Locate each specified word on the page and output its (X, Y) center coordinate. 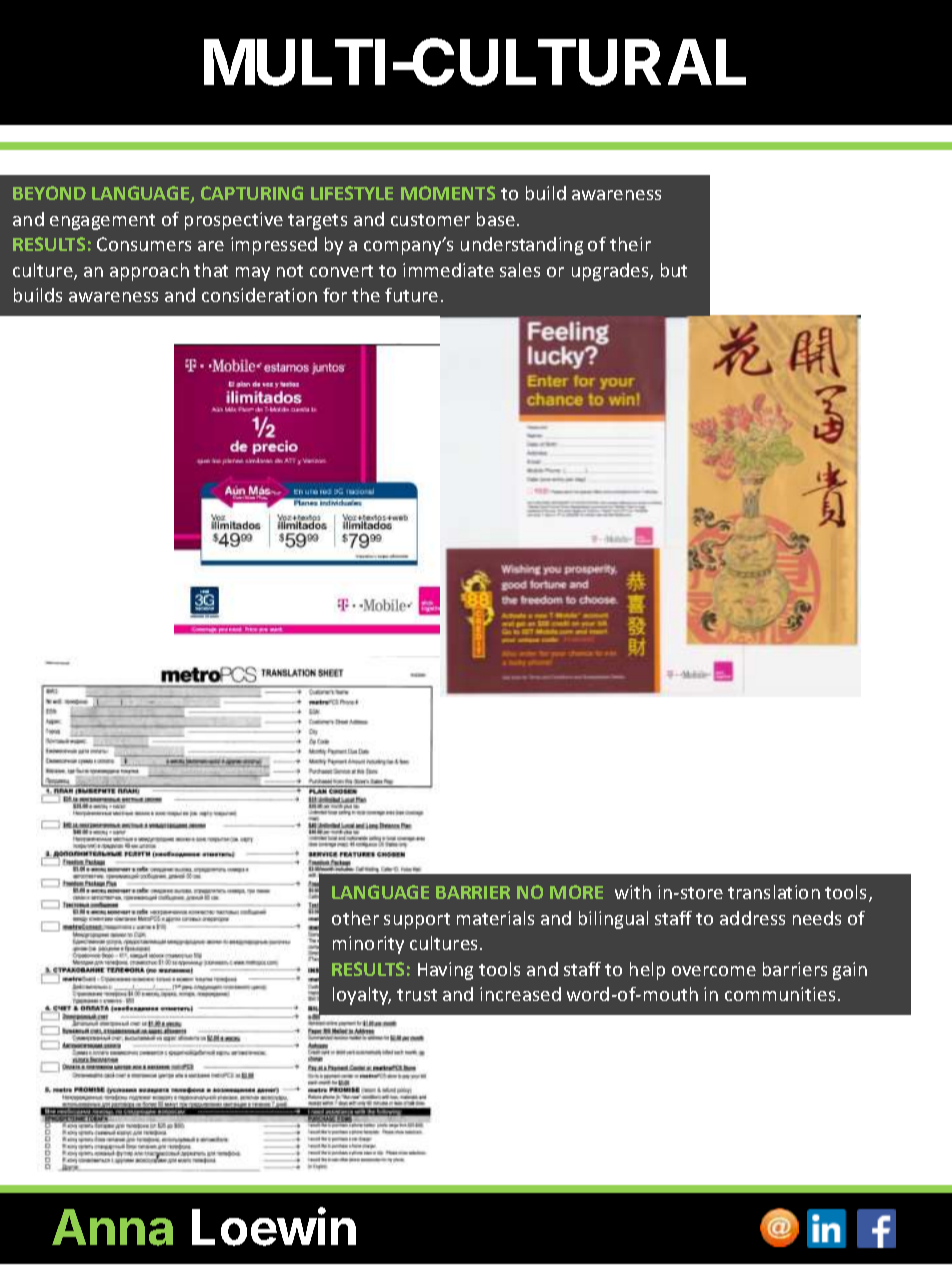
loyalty (362, 996)
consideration (259, 295)
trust (417, 995)
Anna (112, 1227)
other (355, 918)
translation (774, 892)
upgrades (611, 272)
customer (430, 220)
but (674, 270)
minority (368, 945)
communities (780, 994)
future (411, 295)
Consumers (144, 244)
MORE (576, 892)
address (752, 918)
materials (495, 918)
